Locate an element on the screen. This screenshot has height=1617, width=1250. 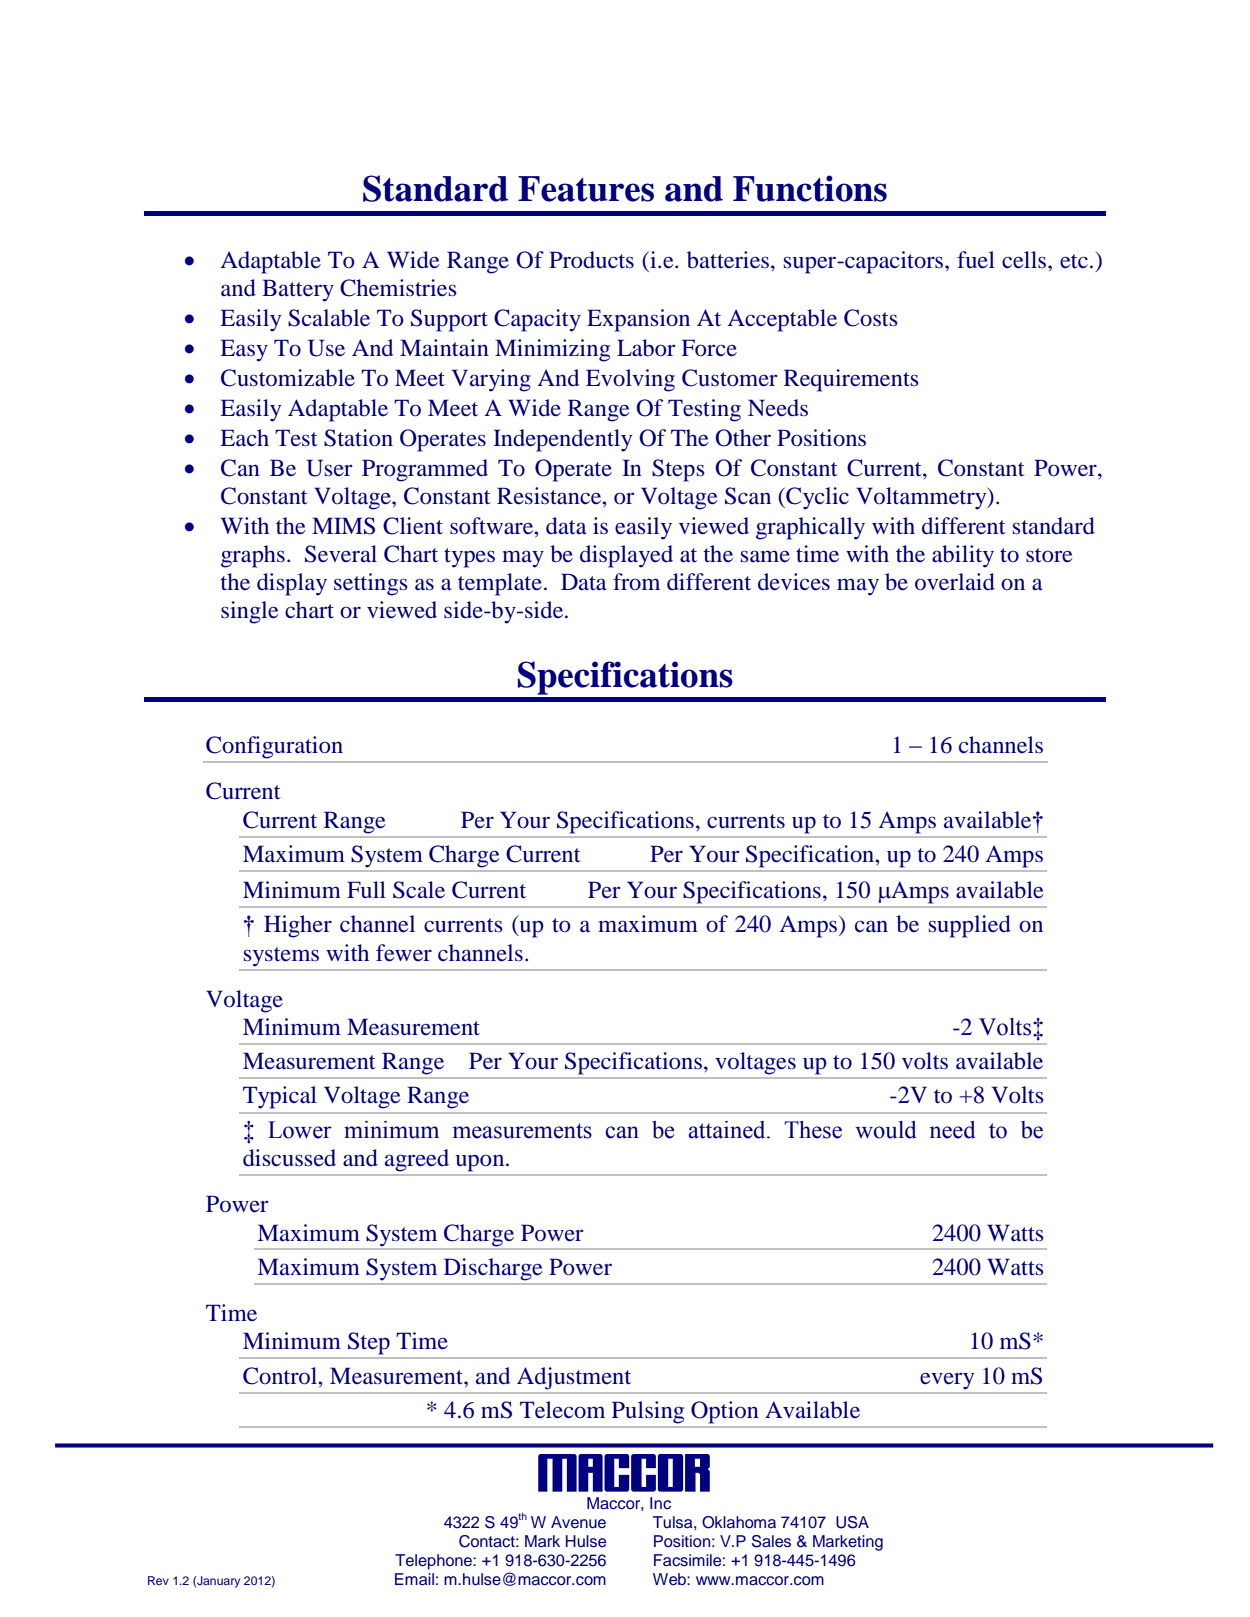
fuel is located at coordinates (976, 260).
